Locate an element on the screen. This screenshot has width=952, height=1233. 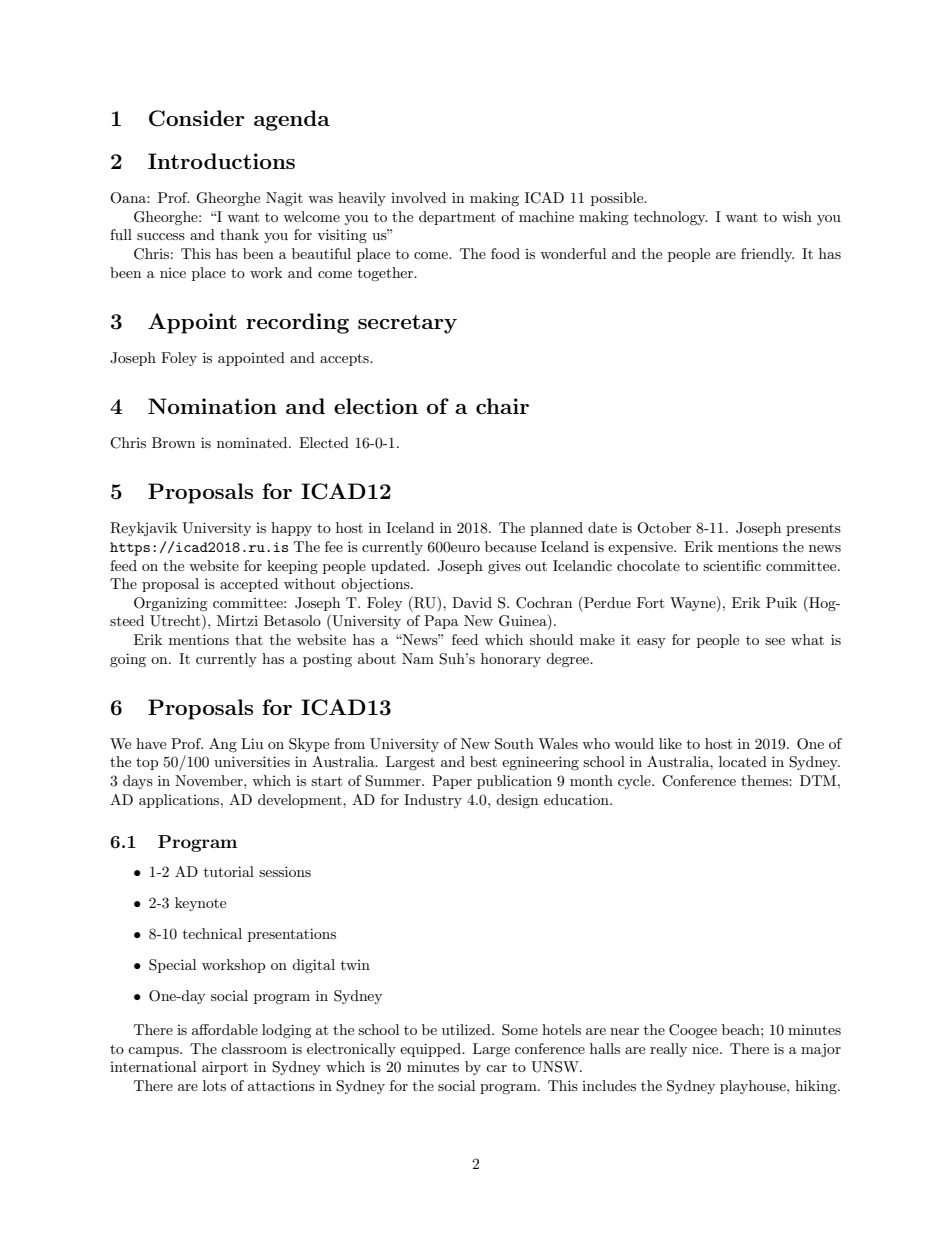
car is located at coordinates (496, 1068).
